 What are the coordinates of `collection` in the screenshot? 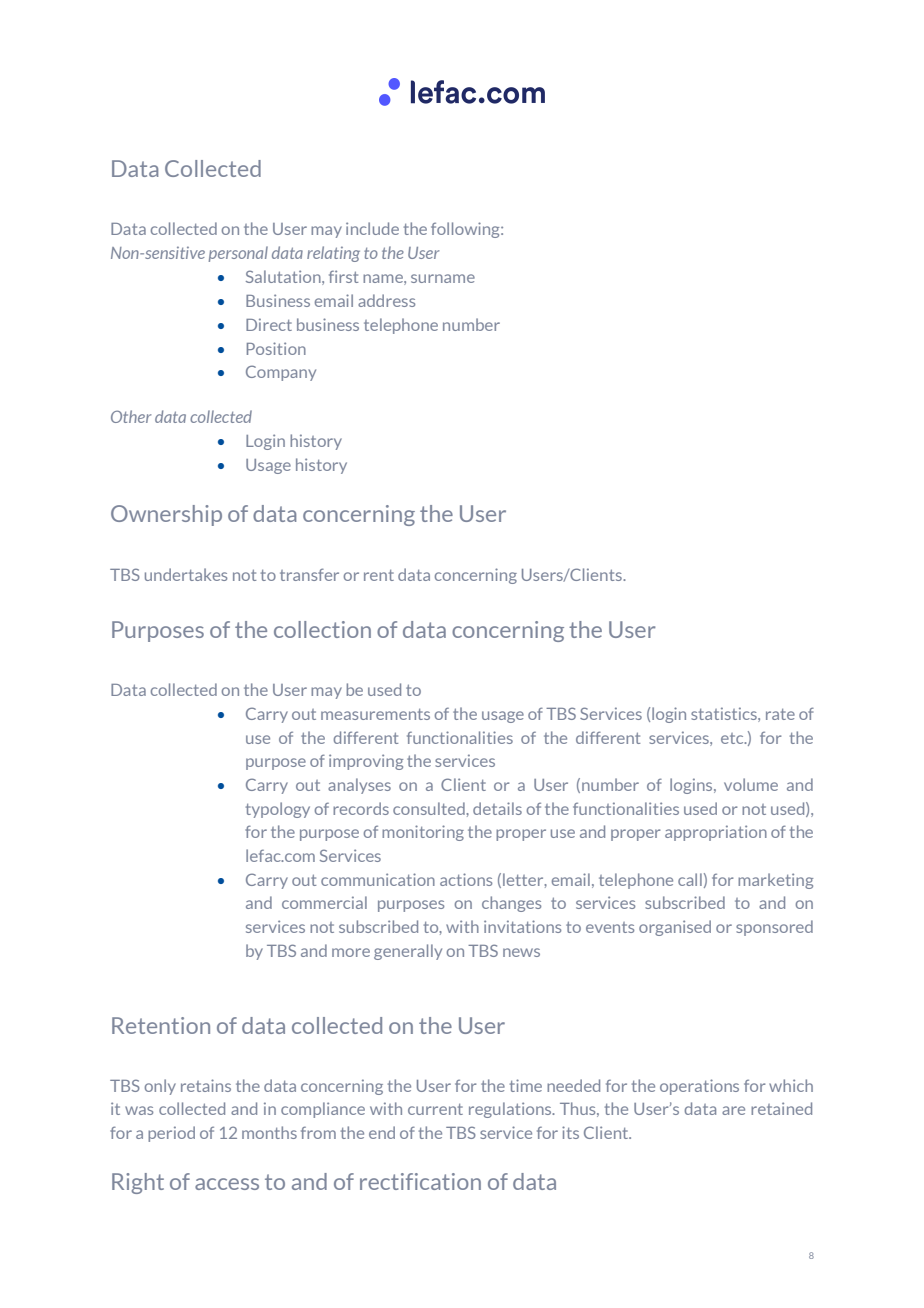 It's located at (322, 629).
